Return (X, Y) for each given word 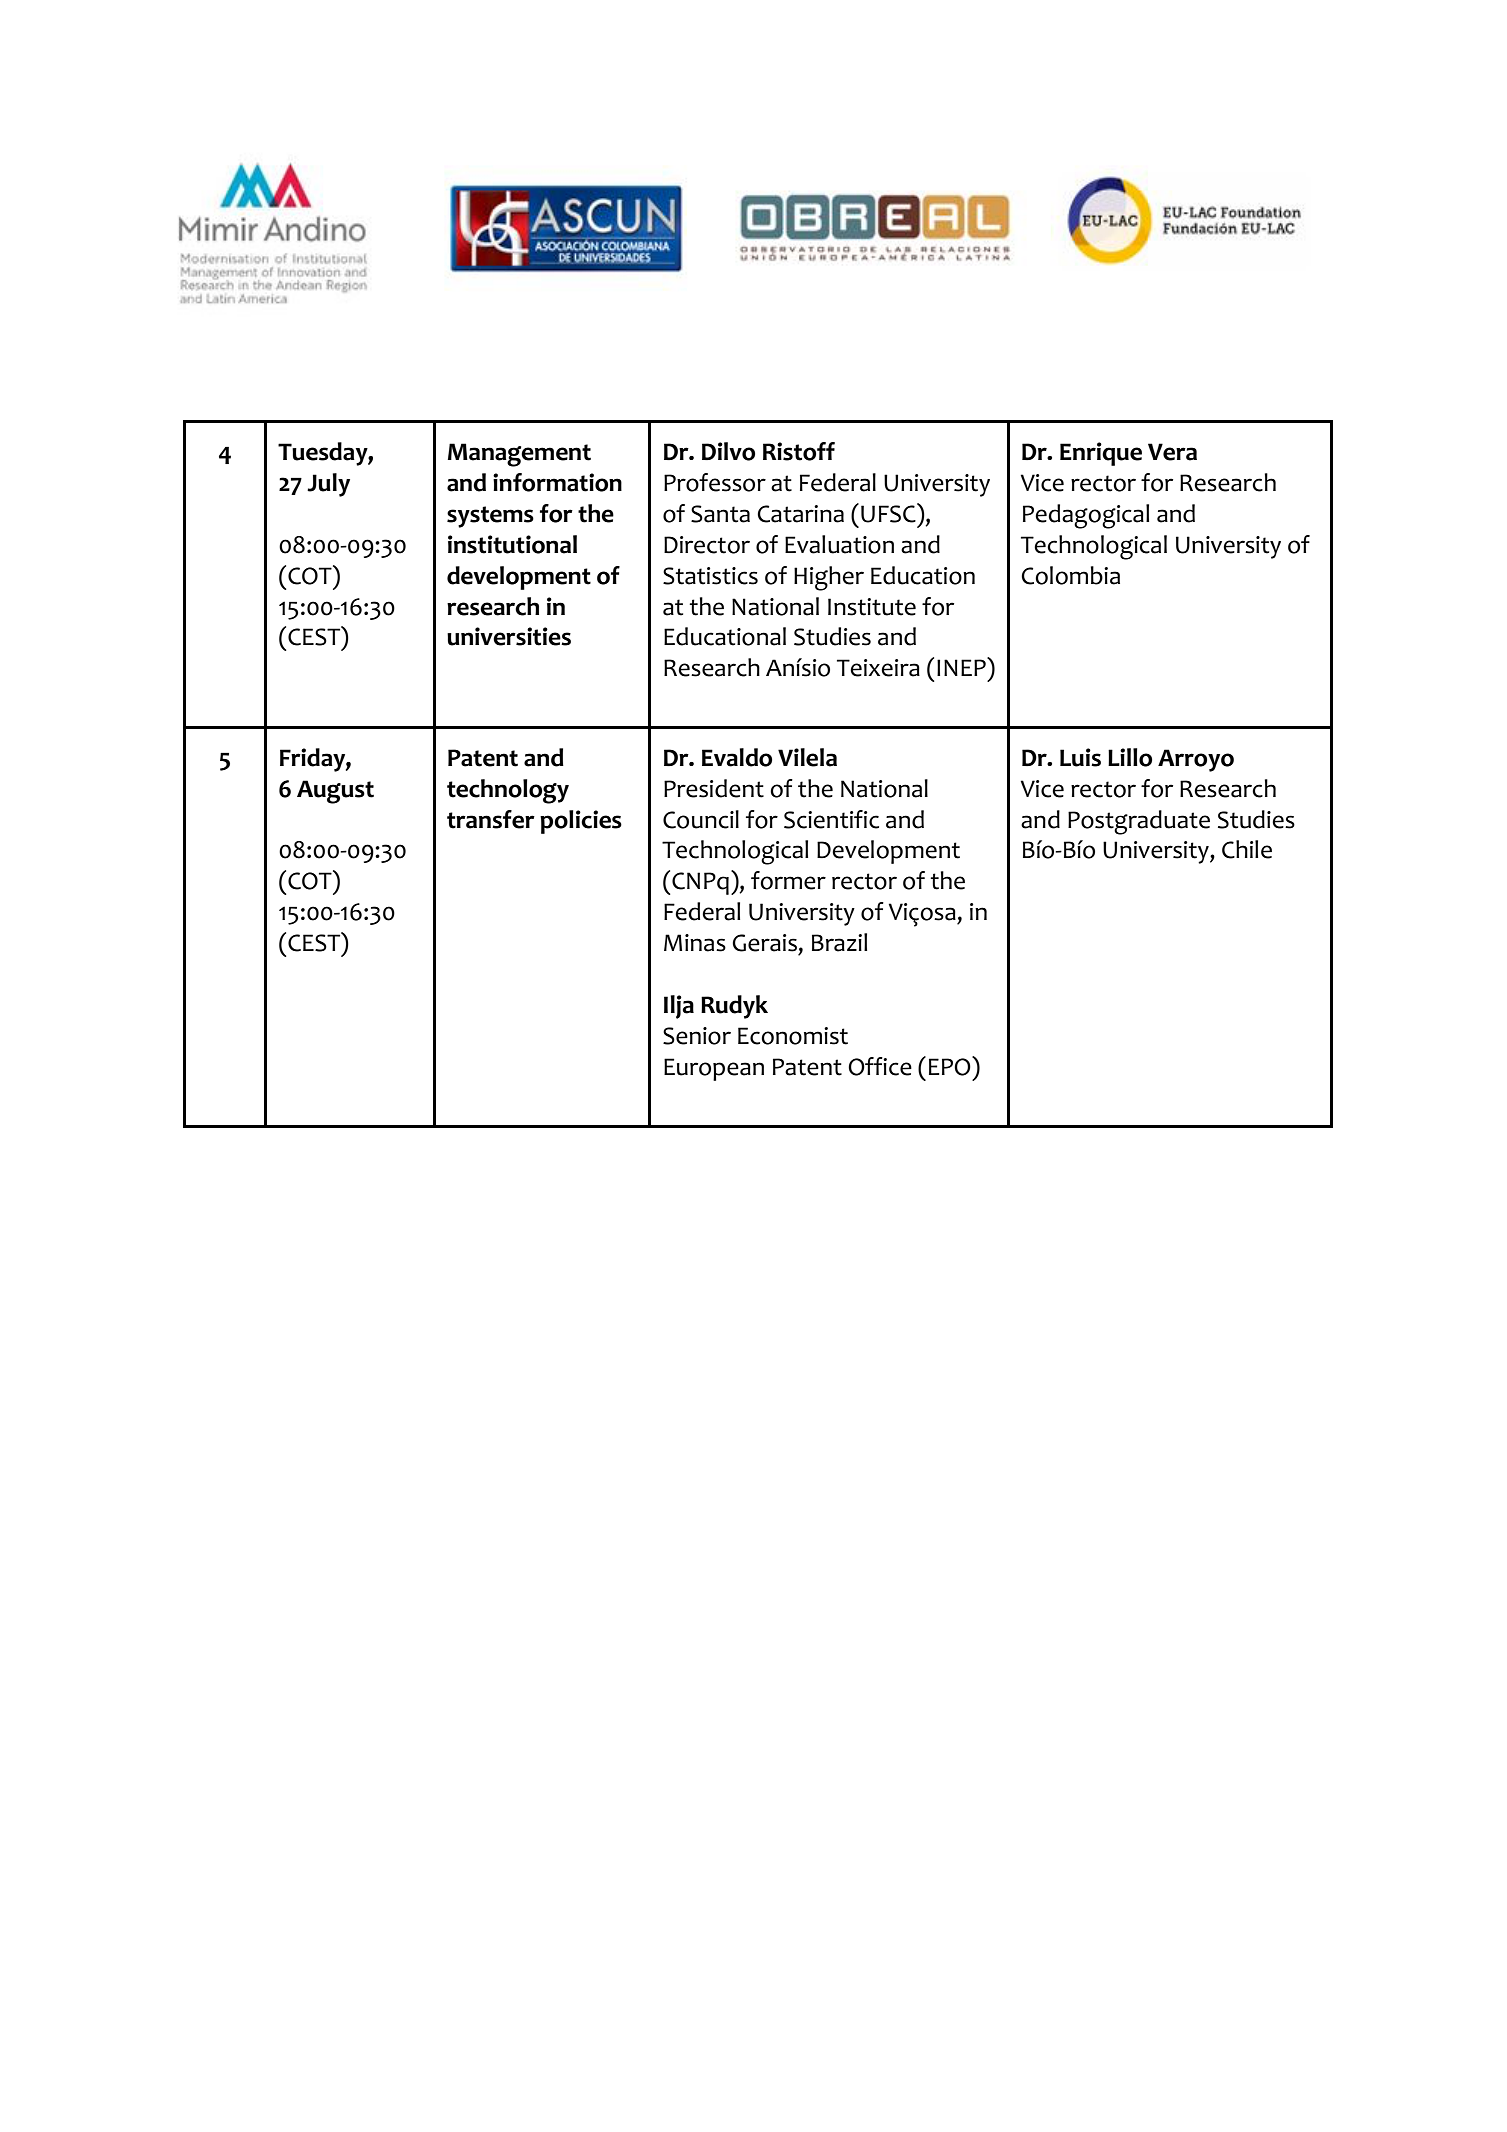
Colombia (1070, 575)
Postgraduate (1139, 822)
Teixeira (878, 668)
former (788, 880)
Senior (697, 1036)
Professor (715, 482)
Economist (793, 1036)
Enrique (1101, 454)
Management (519, 455)
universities (509, 636)
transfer (491, 819)
